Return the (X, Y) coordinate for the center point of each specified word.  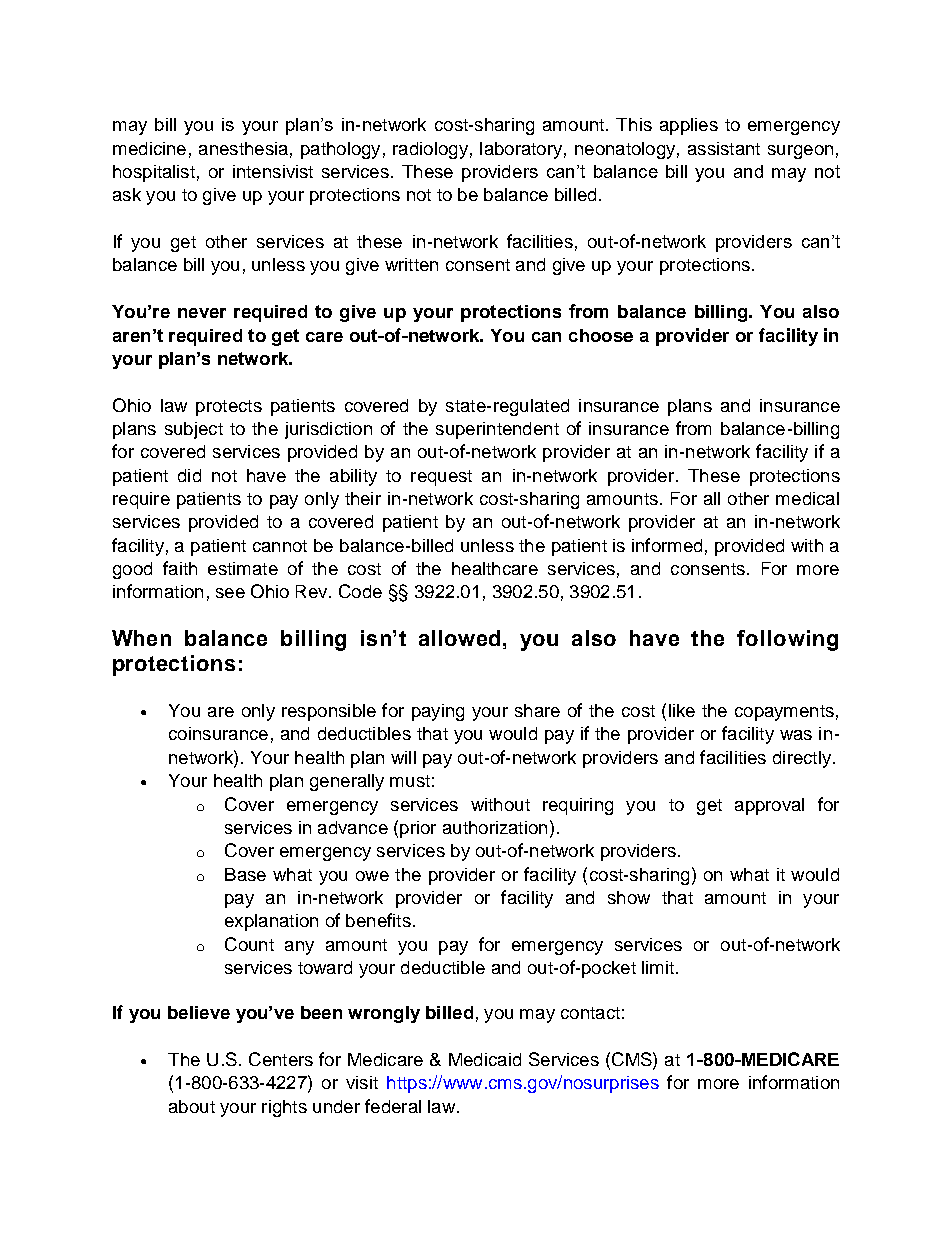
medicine (149, 148)
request (441, 478)
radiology (430, 150)
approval (769, 806)
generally (347, 782)
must (410, 781)
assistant (724, 148)
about (192, 1106)
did (189, 475)
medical (807, 498)
